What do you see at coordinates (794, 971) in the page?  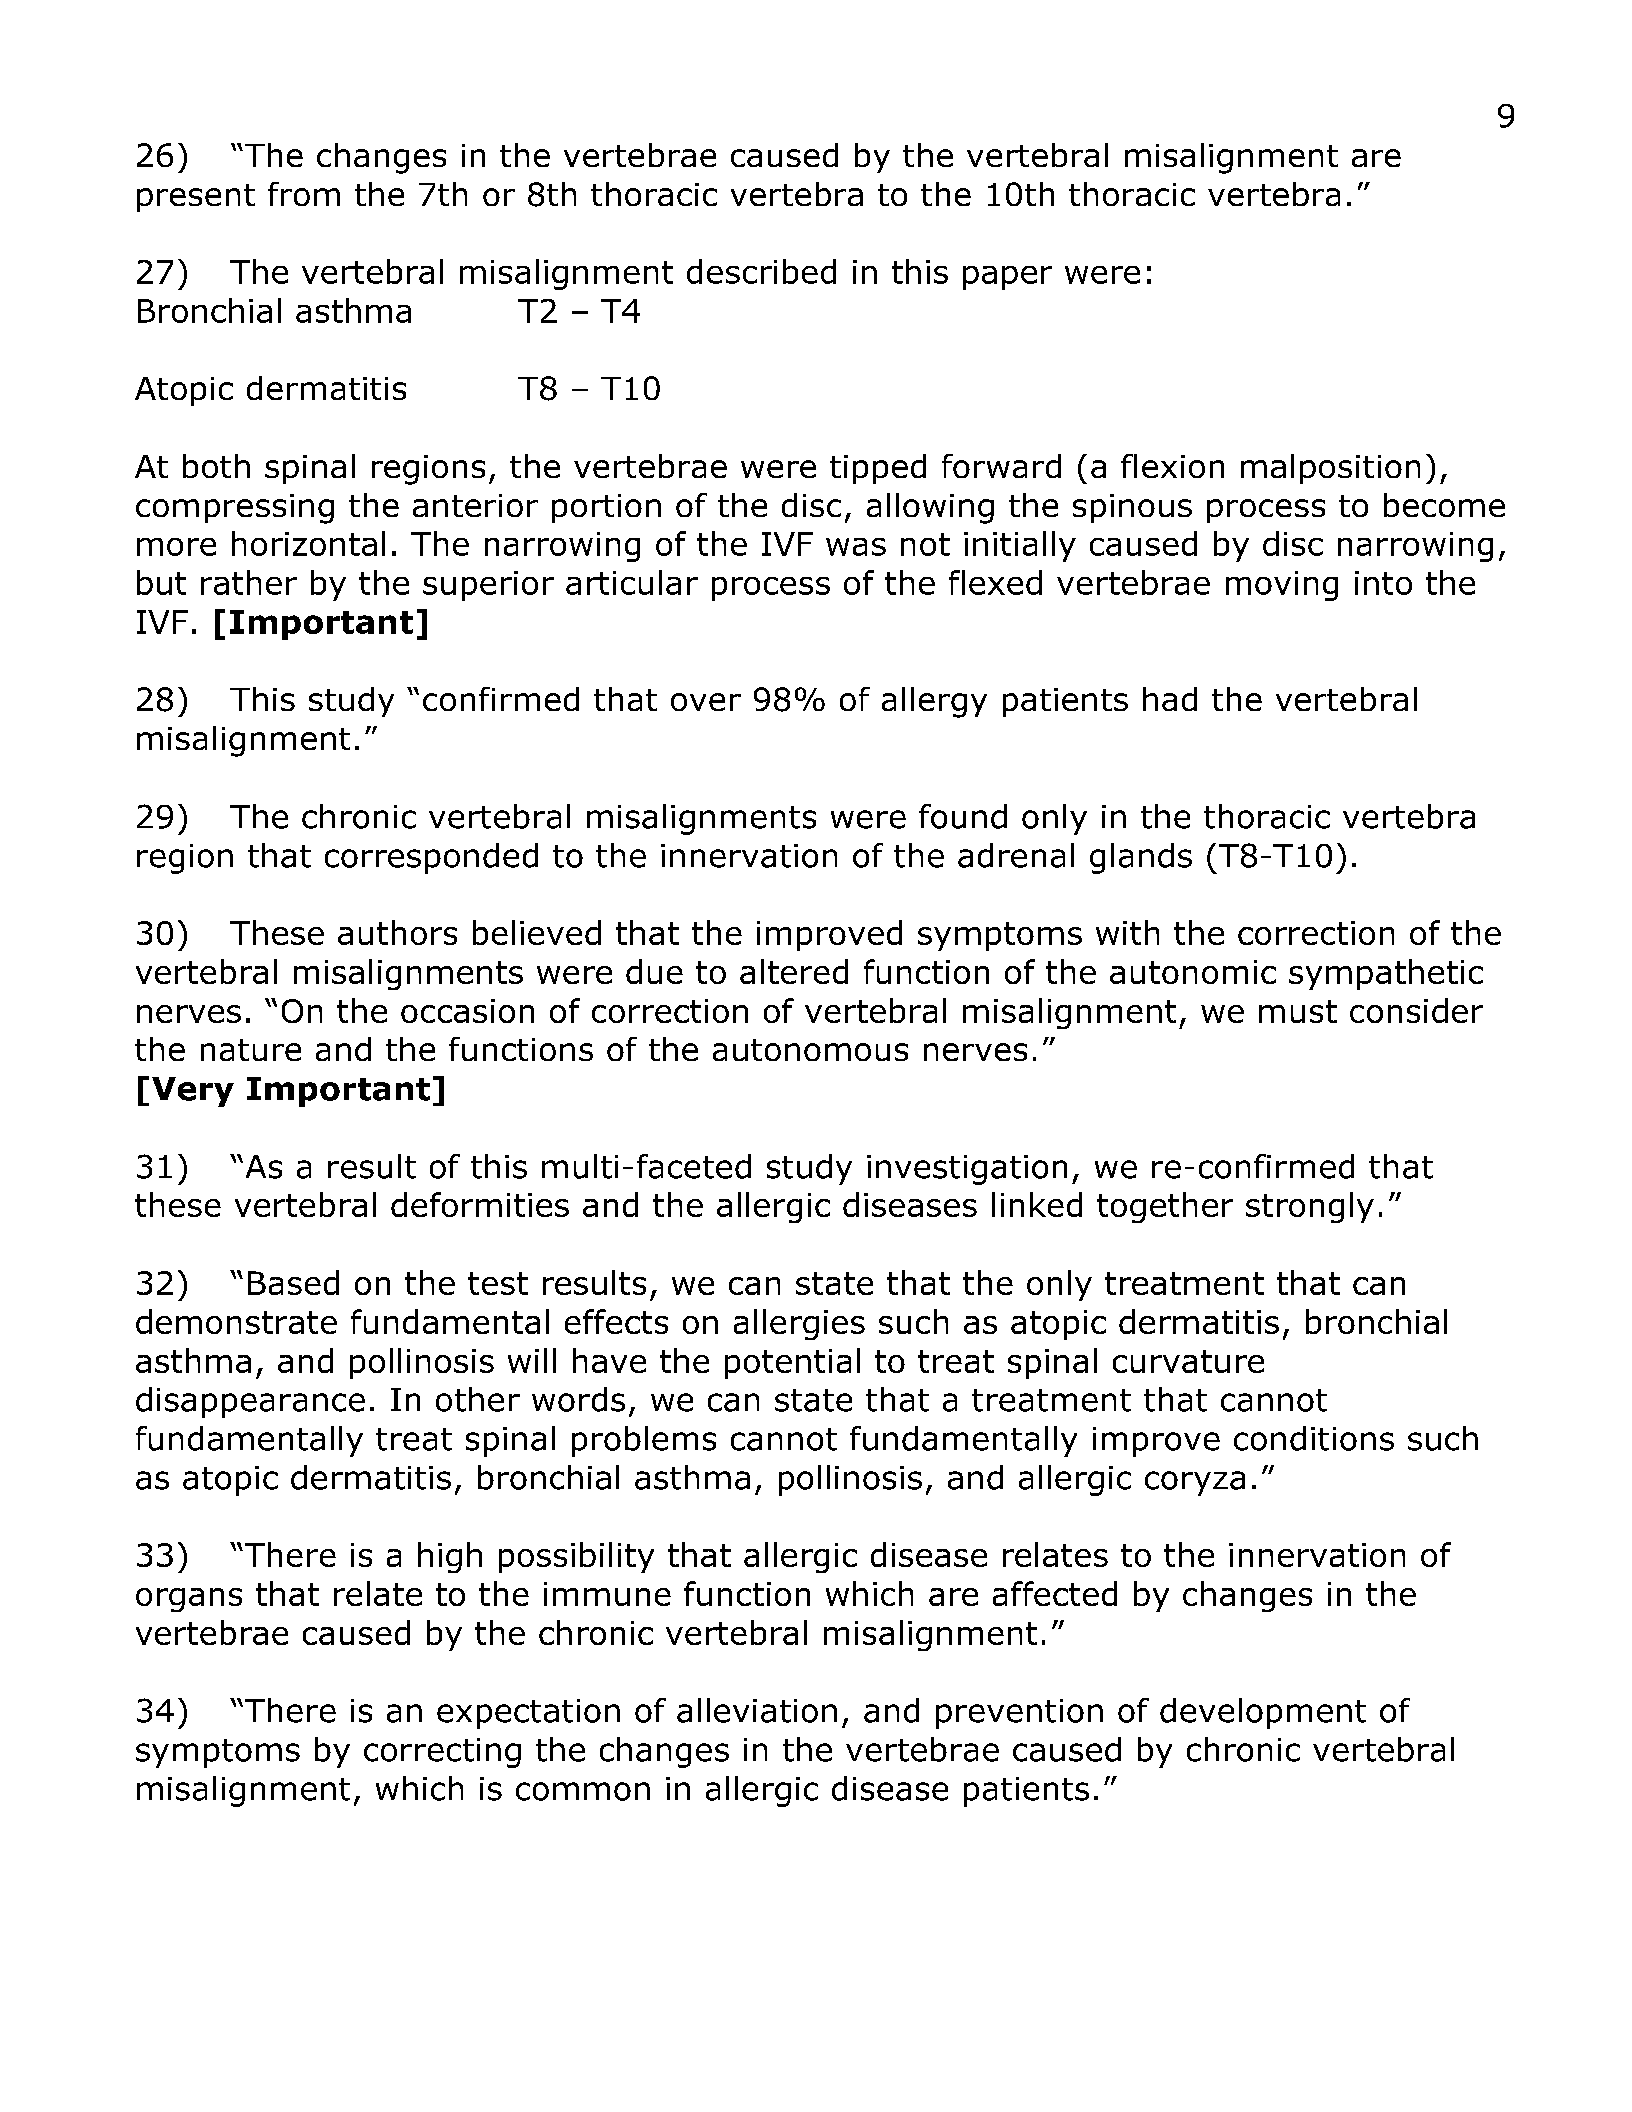 I see `altered` at bounding box center [794, 971].
